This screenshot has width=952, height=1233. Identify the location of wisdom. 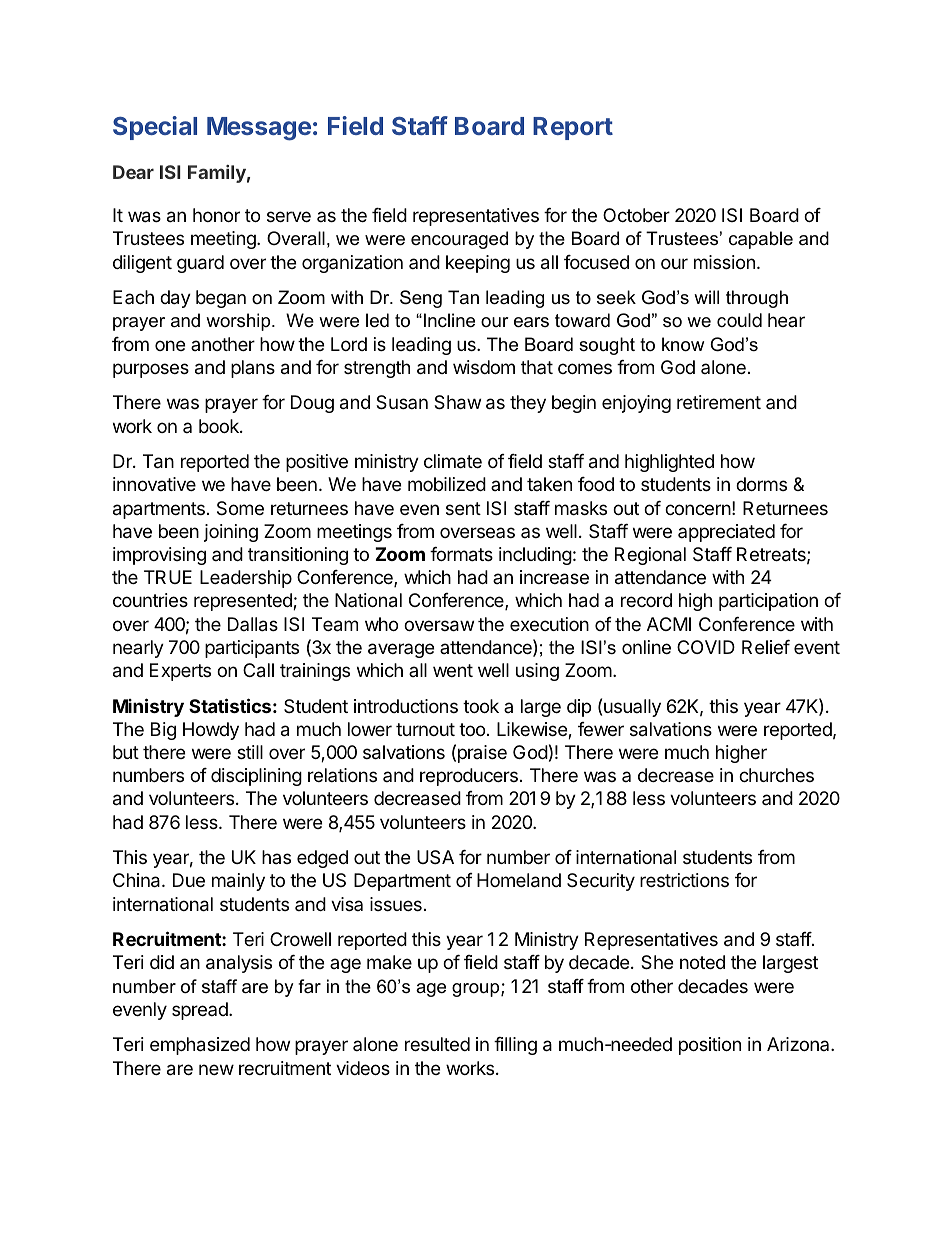
(484, 367).
